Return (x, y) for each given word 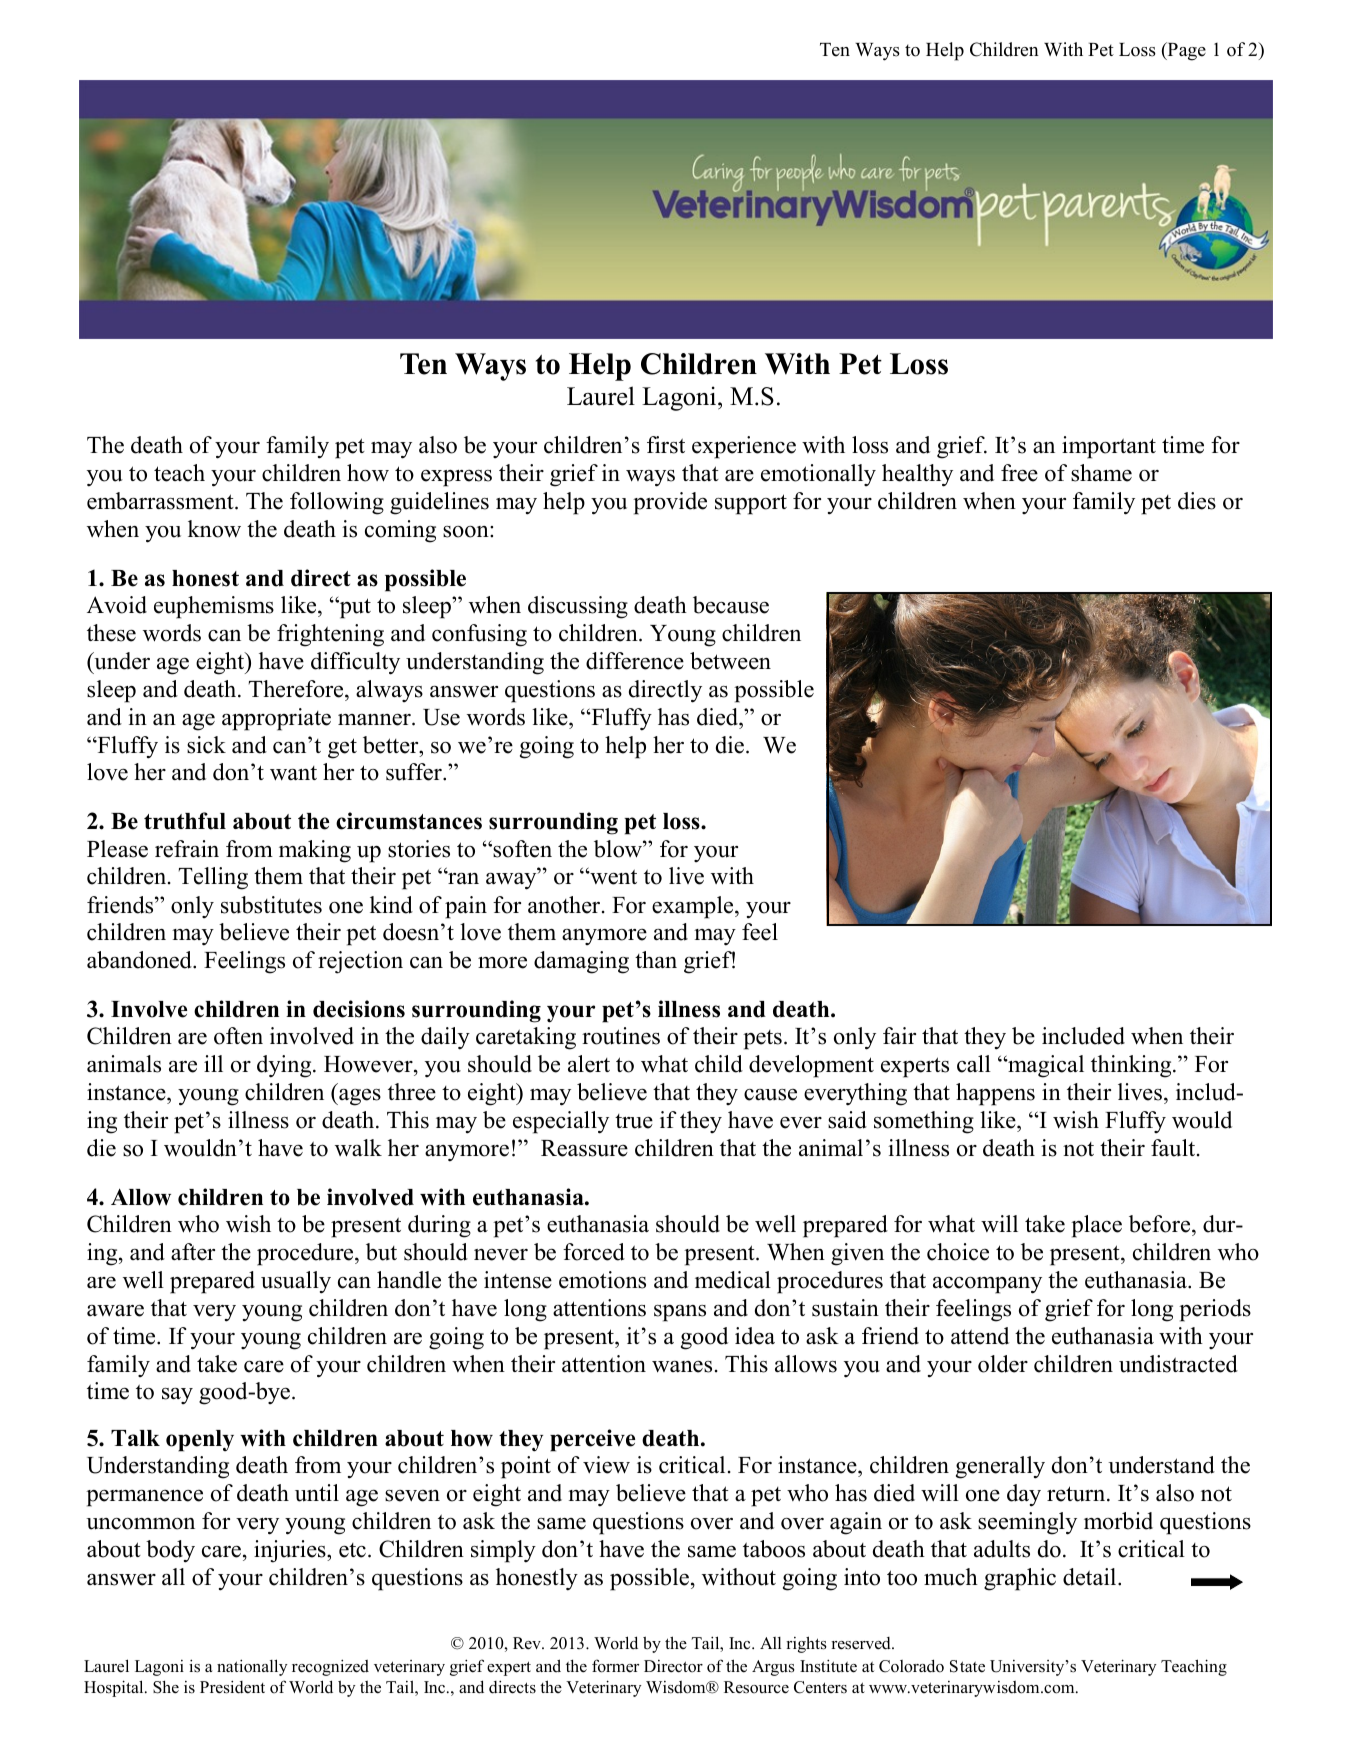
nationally (252, 1667)
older (1003, 1364)
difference (635, 661)
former (615, 1666)
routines (621, 1036)
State (967, 1666)
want (293, 773)
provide (670, 503)
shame (1101, 473)
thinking (1132, 1066)
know (214, 529)
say (177, 1396)
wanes (682, 1366)
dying (285, 1066)
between (730, 661)
